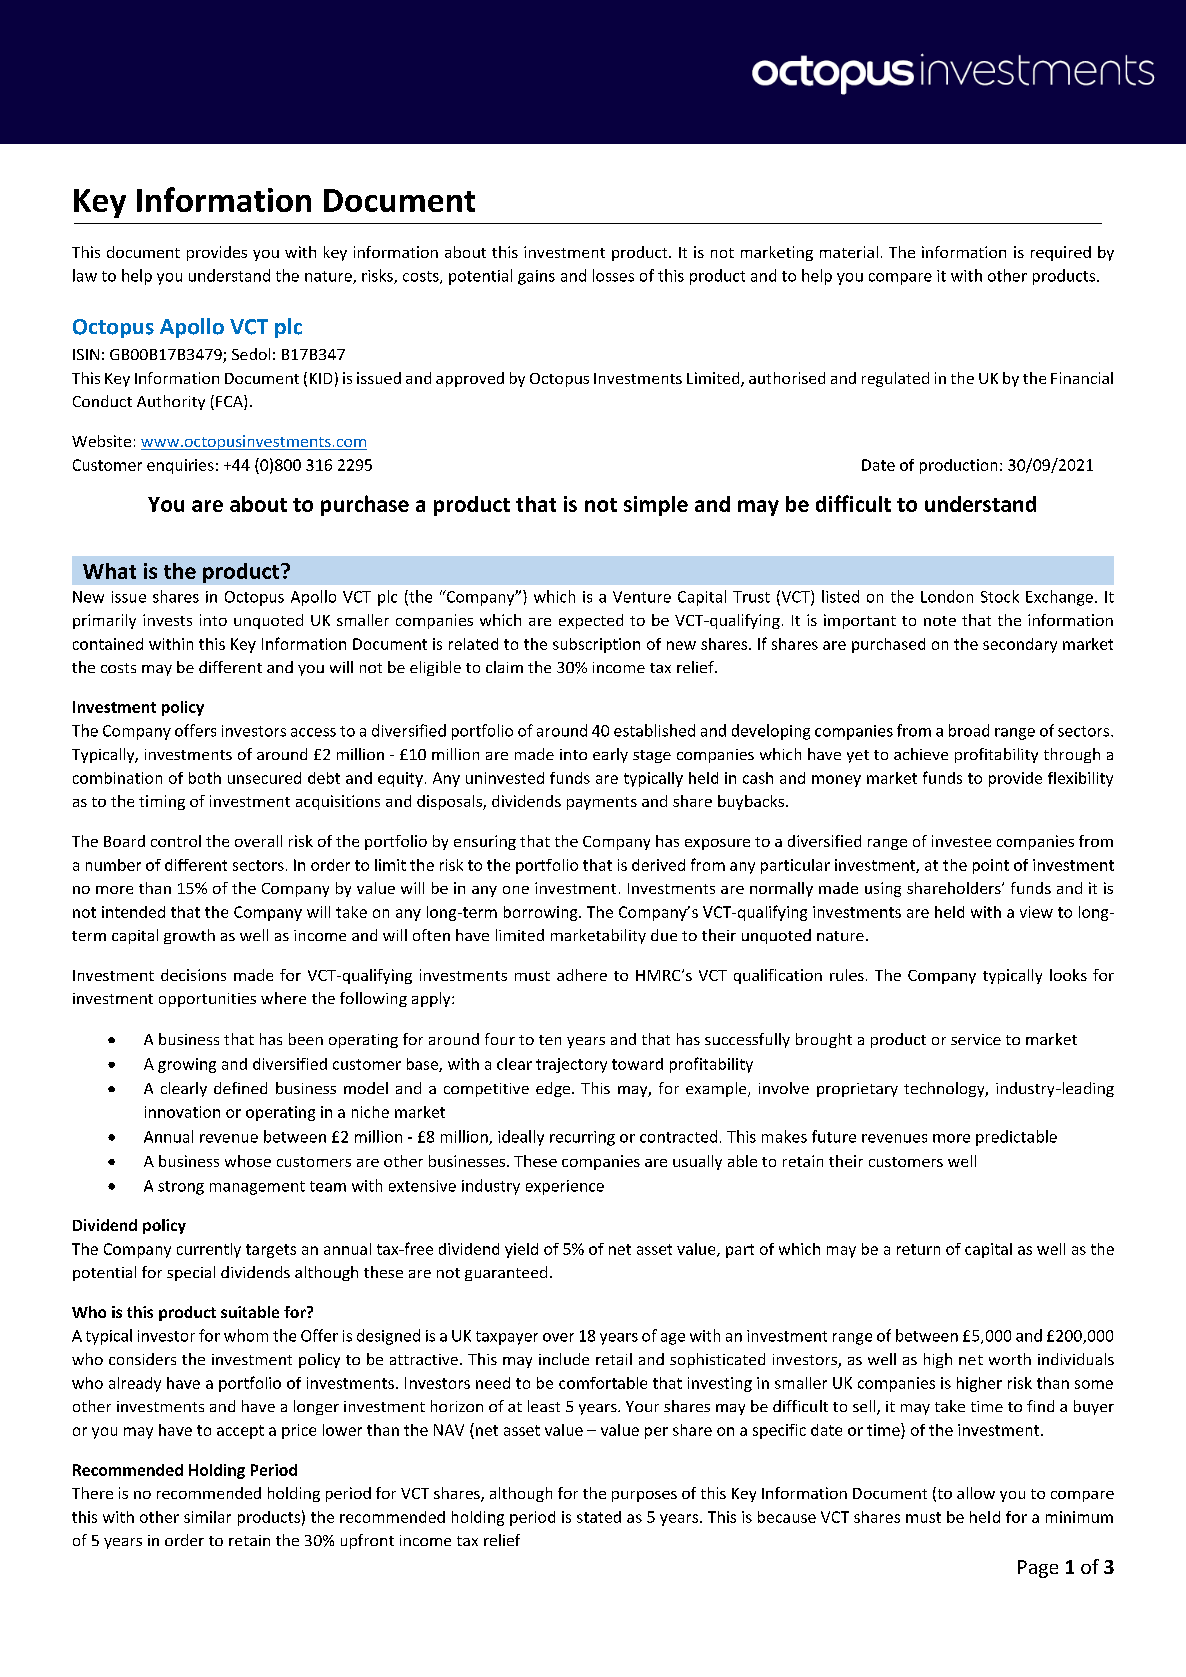  Describe the element at coordinates (251, 354) in the screenshot. I see `Sedol` at that location.
